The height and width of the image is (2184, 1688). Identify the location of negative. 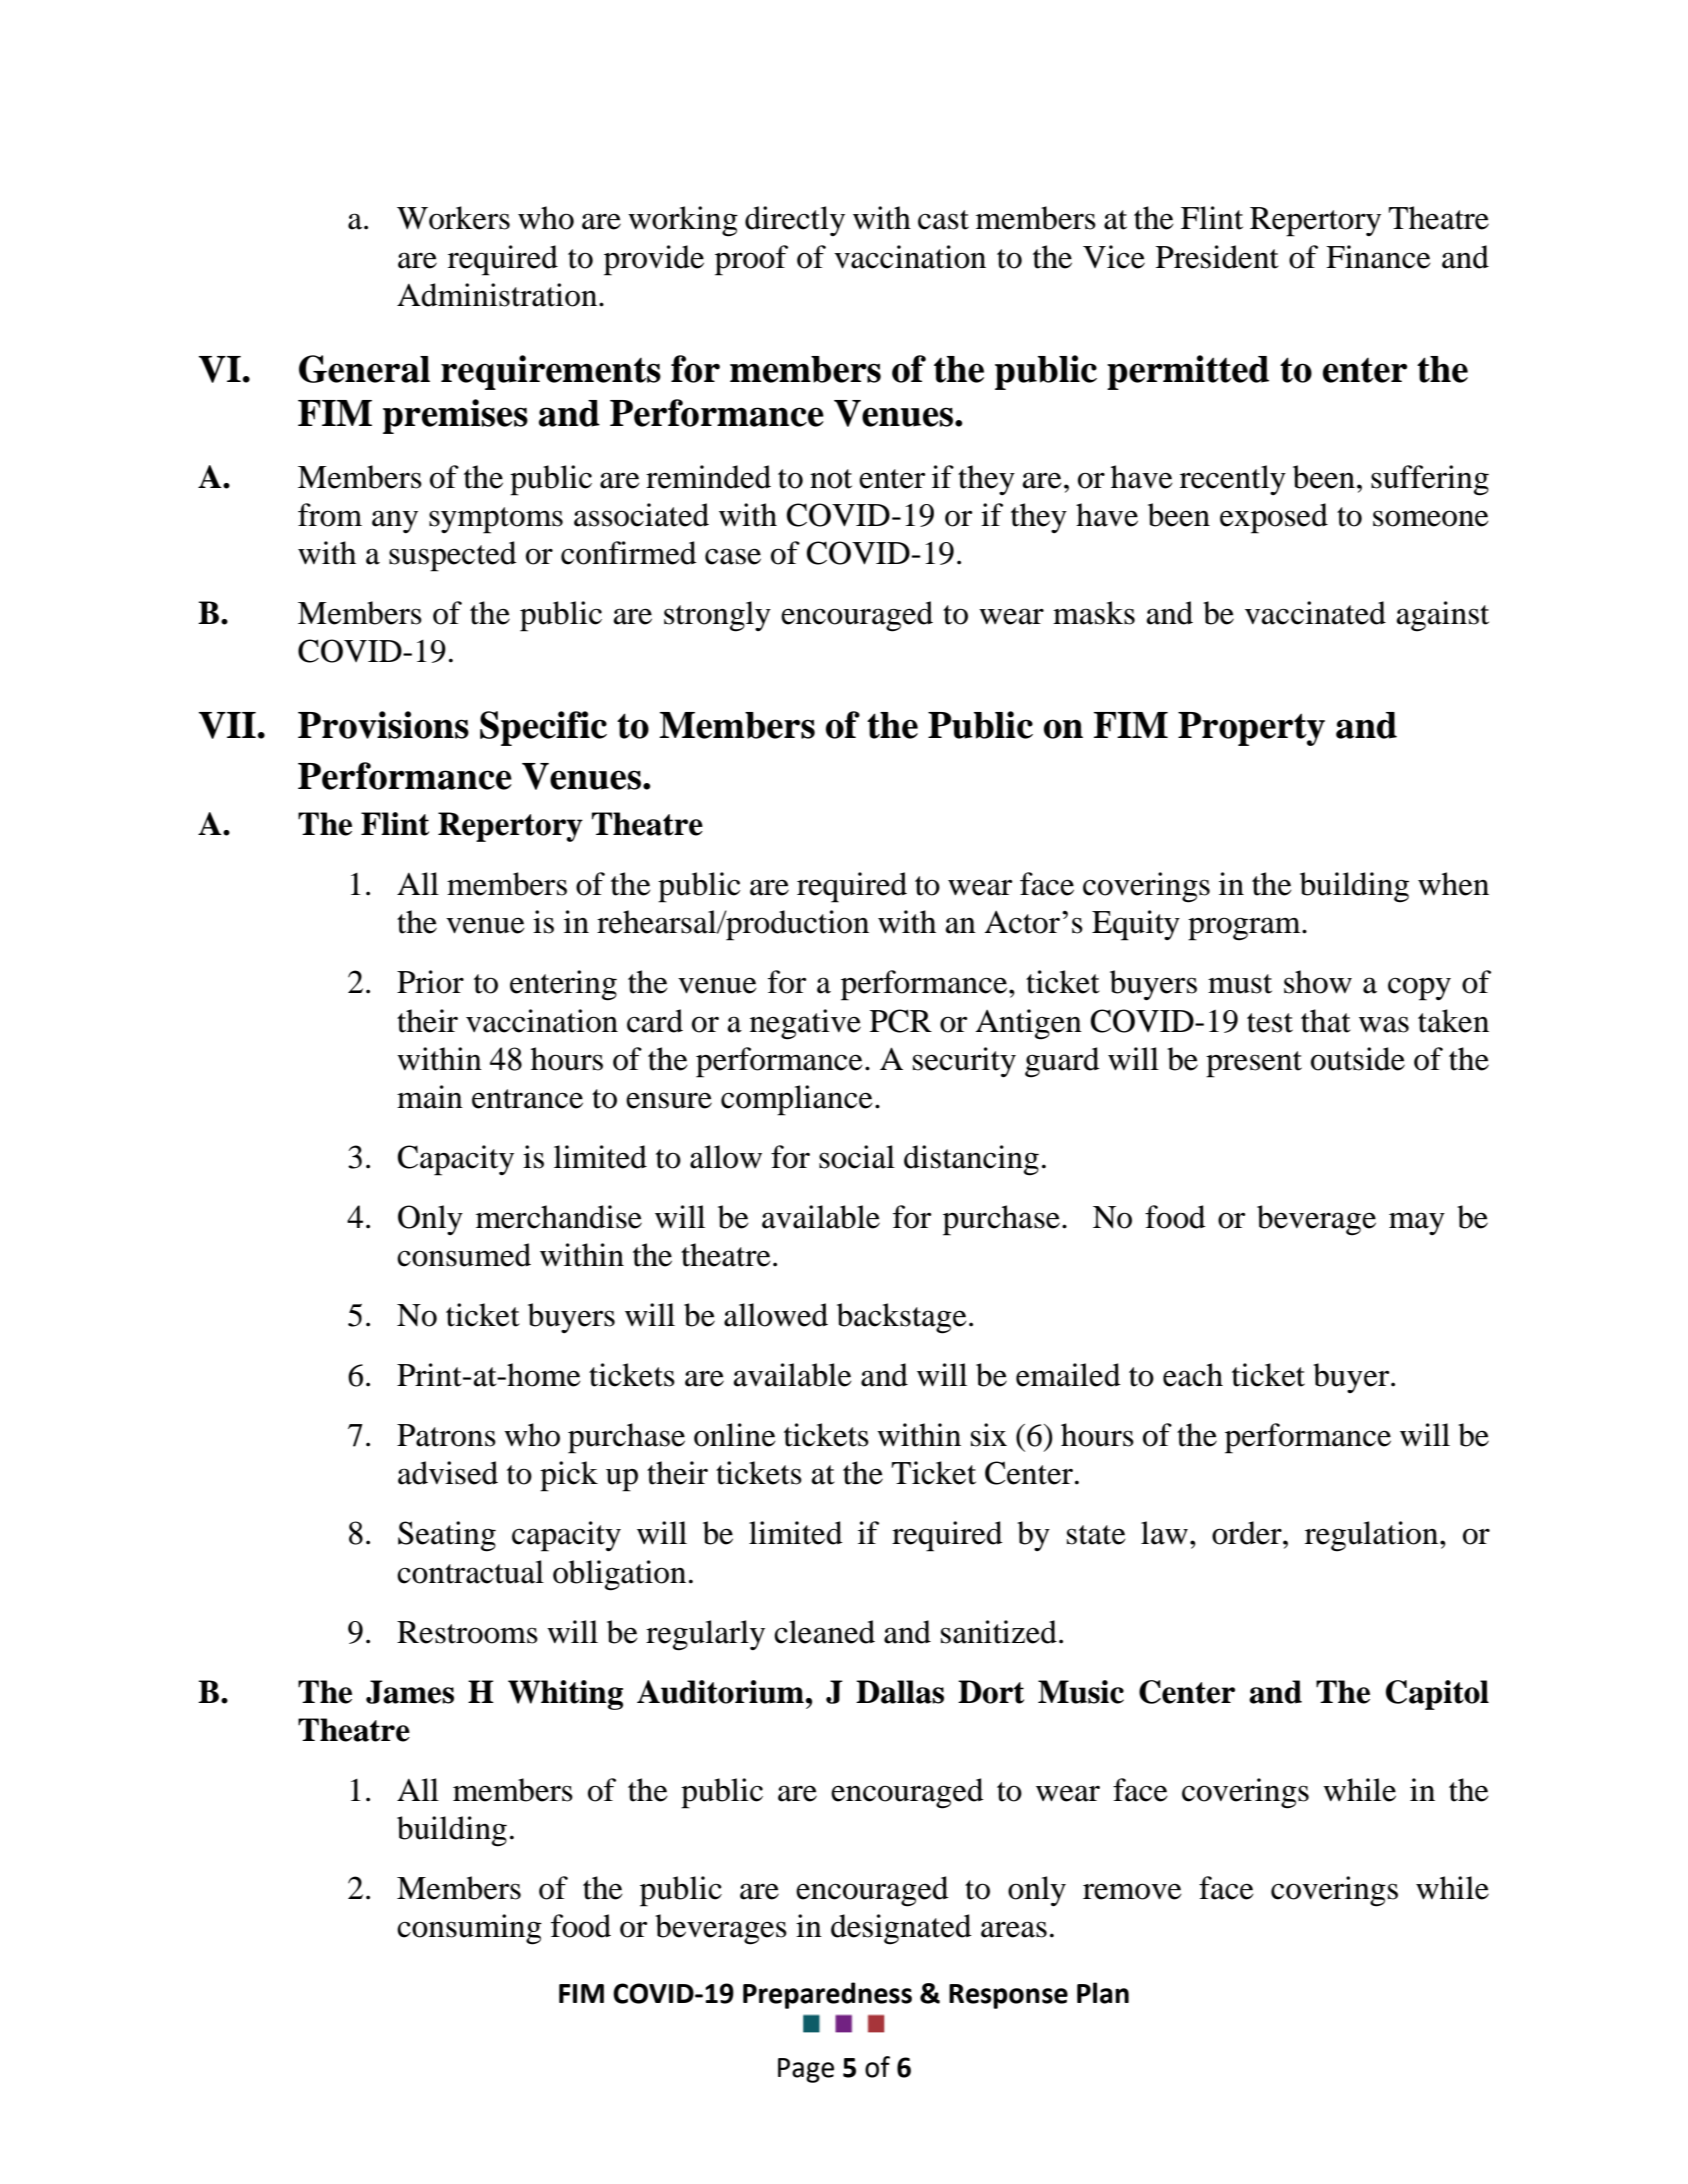
(805, 1024).
